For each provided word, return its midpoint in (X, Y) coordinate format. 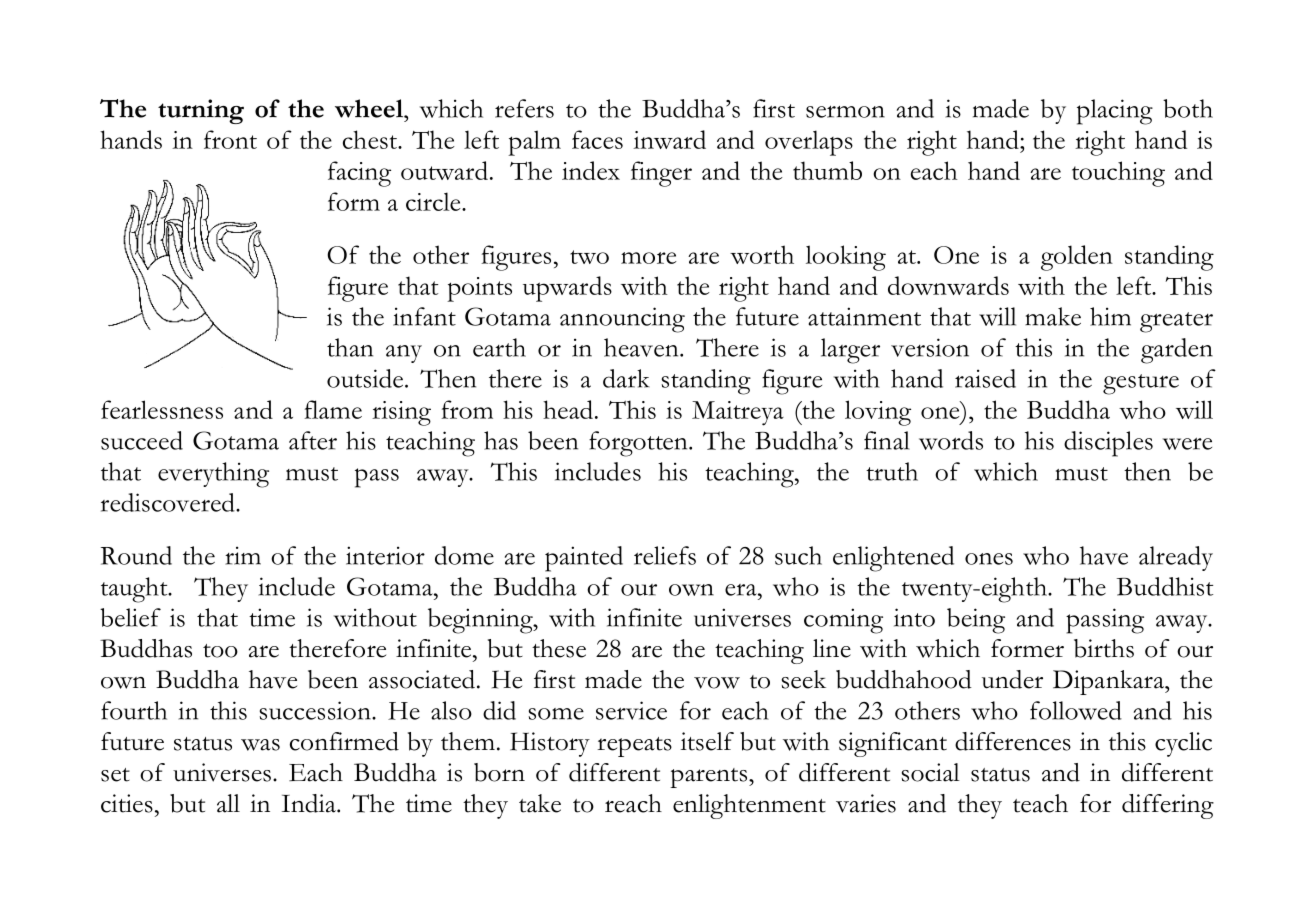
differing (1168, 806)
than (350, 347)
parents (708, 778)
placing (1115, 112)
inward (669, 139)
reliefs (665, 555)
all (228, 803)
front (230, 139)
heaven (642, 347)
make (1053, 316)
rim (243, 555)
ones (989, 559)
